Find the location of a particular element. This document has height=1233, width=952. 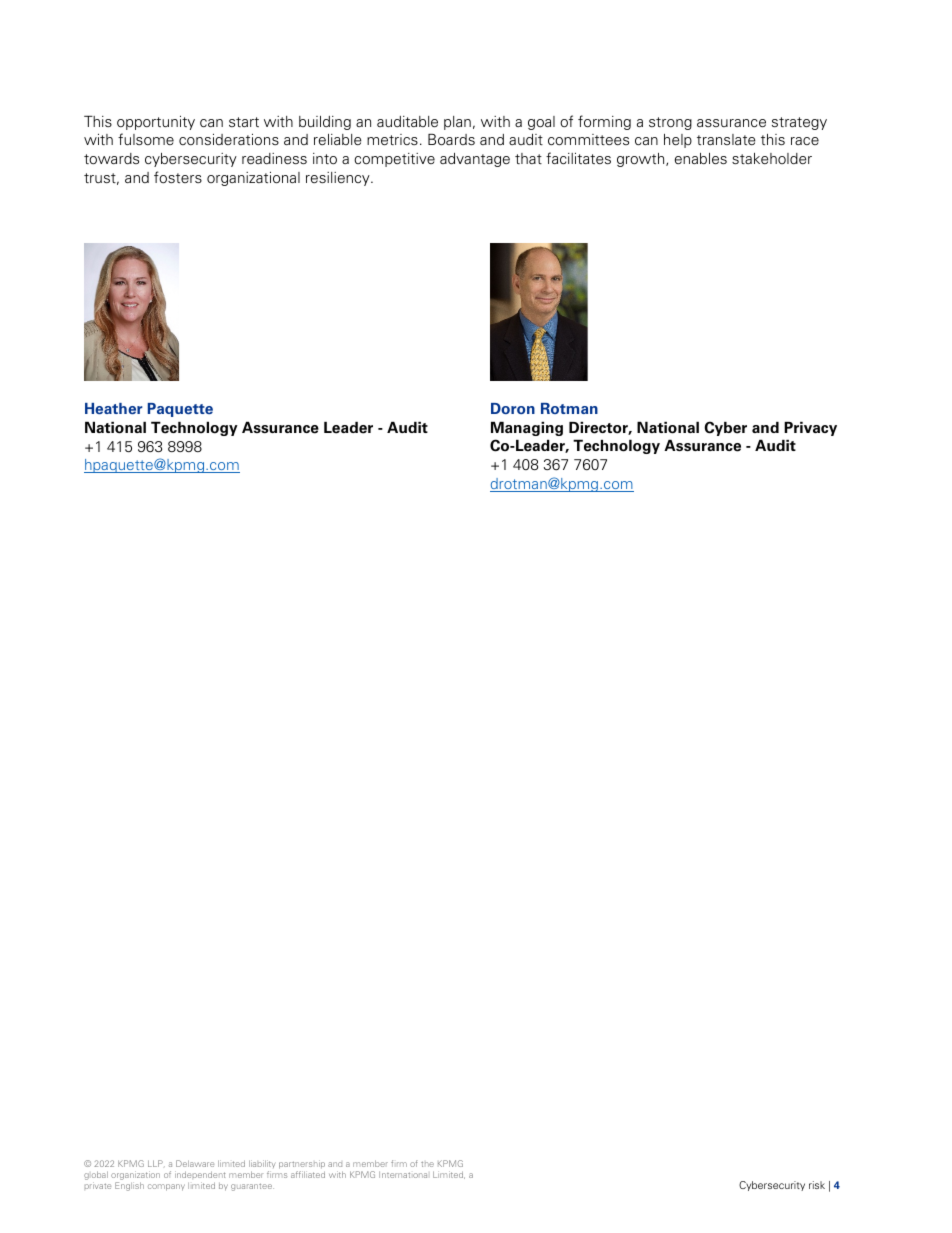

enables is located at coordinates (701, 158).
